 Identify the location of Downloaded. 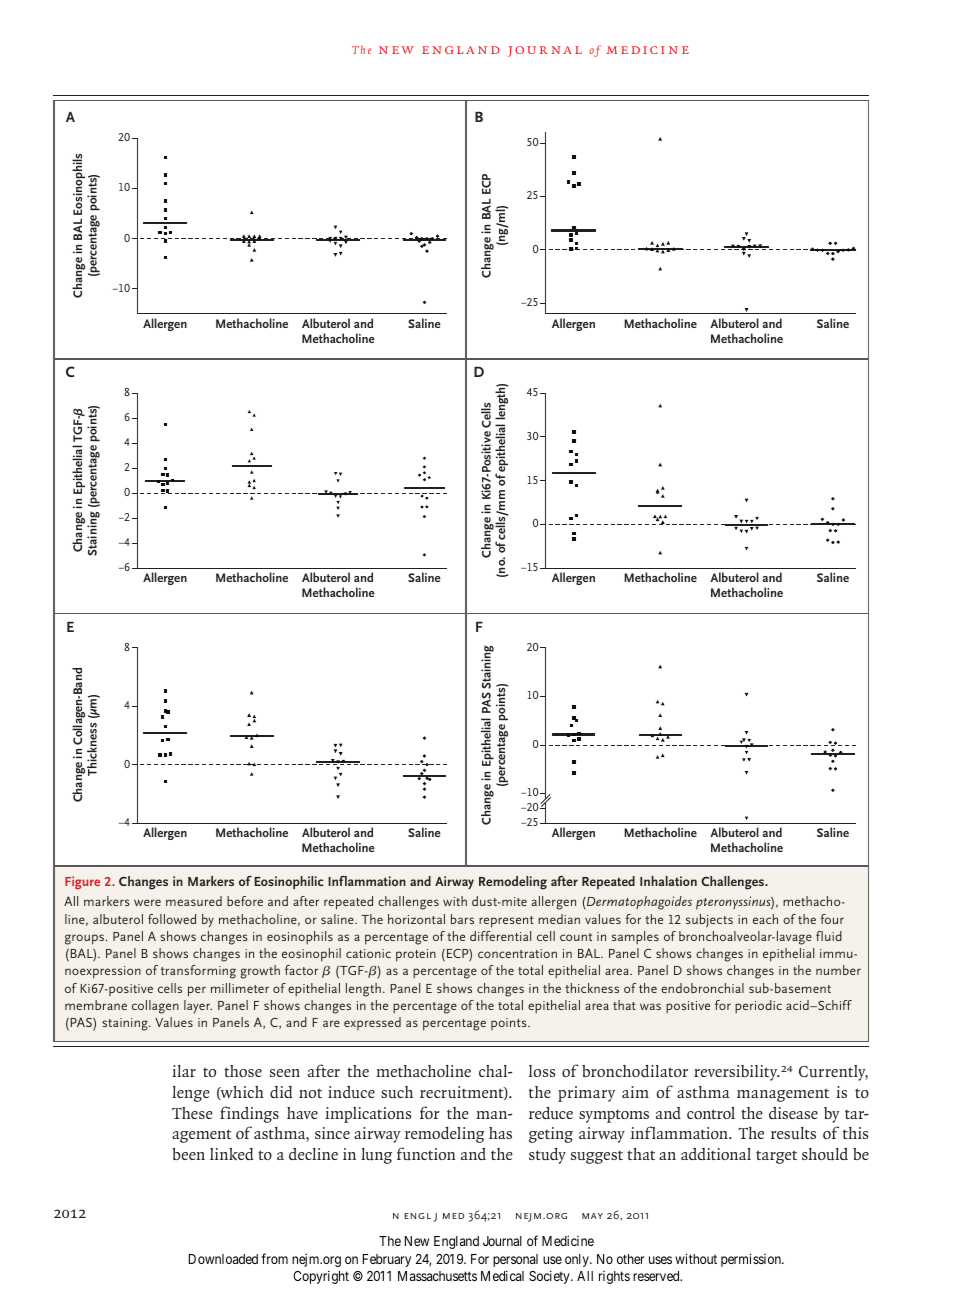
(223, 1259).
